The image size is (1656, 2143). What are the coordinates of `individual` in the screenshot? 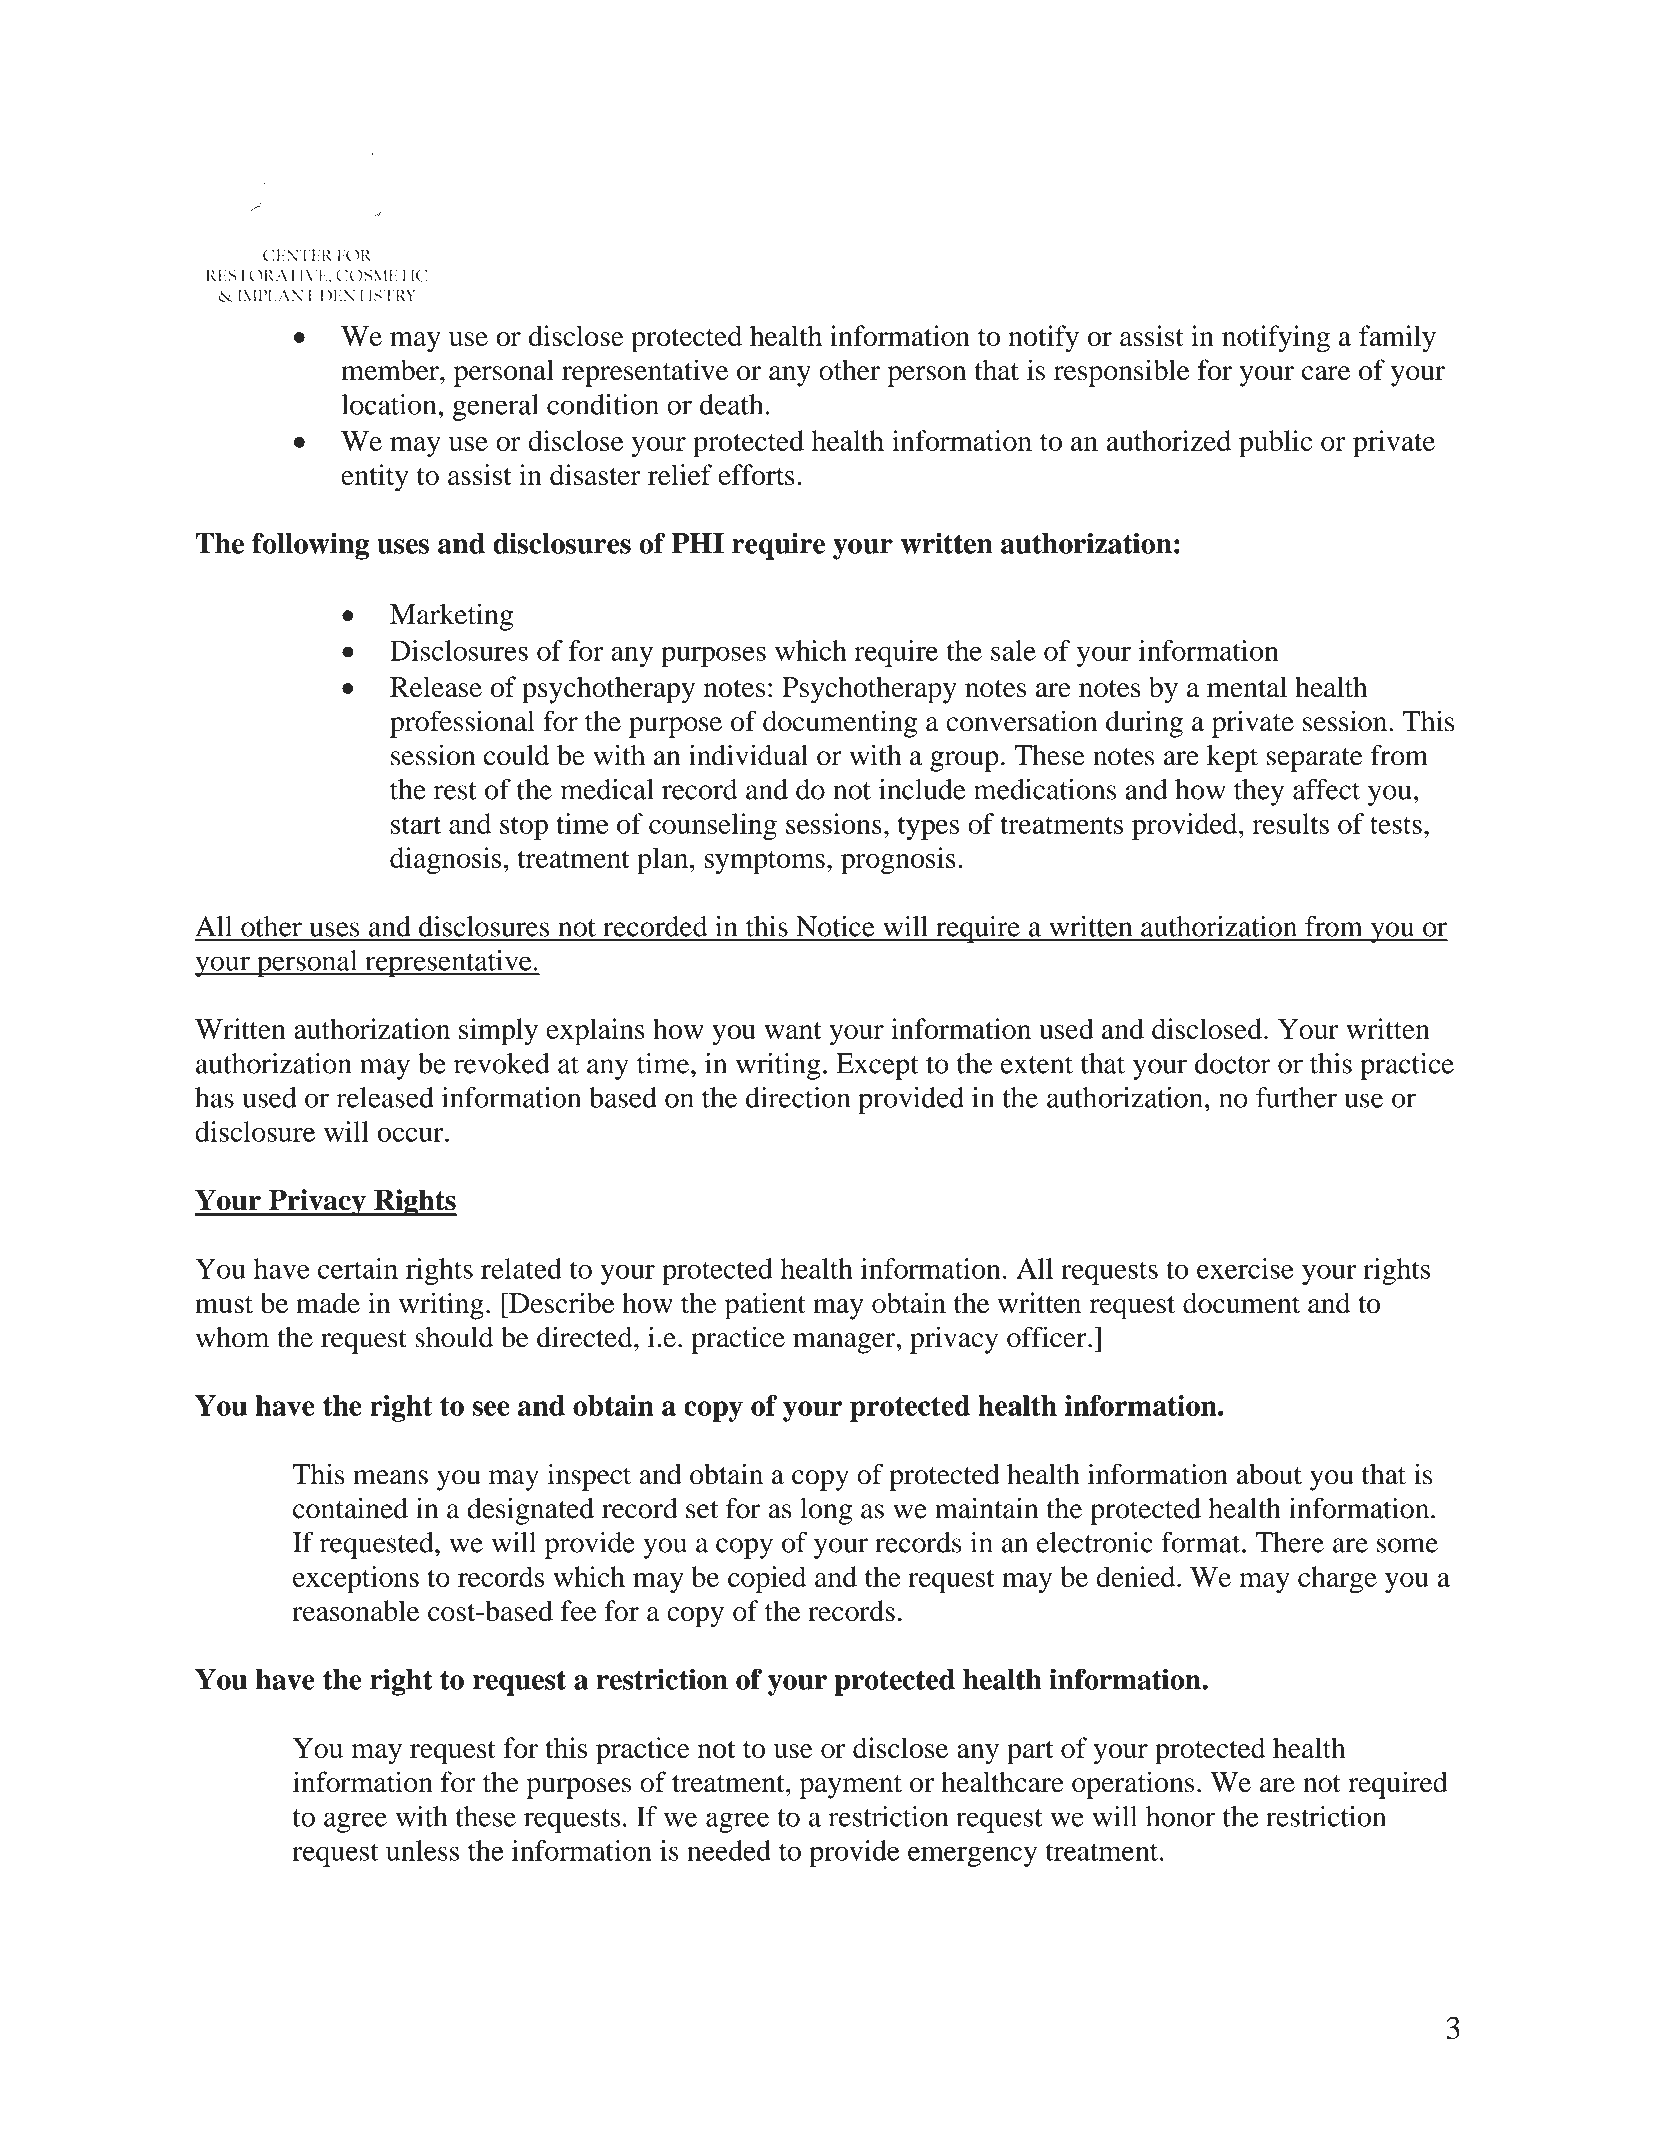 It's located at (748, 755).
